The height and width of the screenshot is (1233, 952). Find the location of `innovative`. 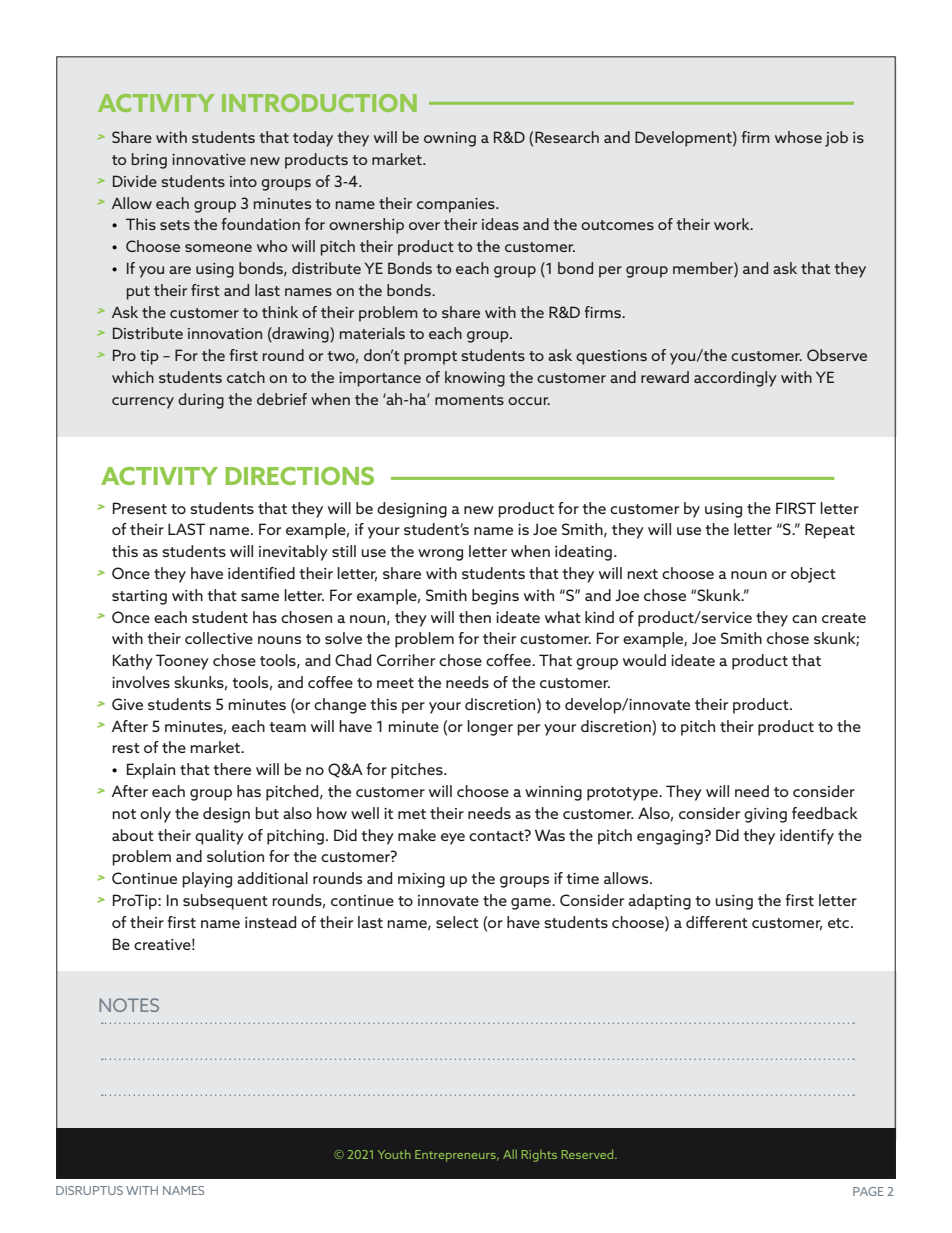

innovative is located at coordinates (209, 159).
